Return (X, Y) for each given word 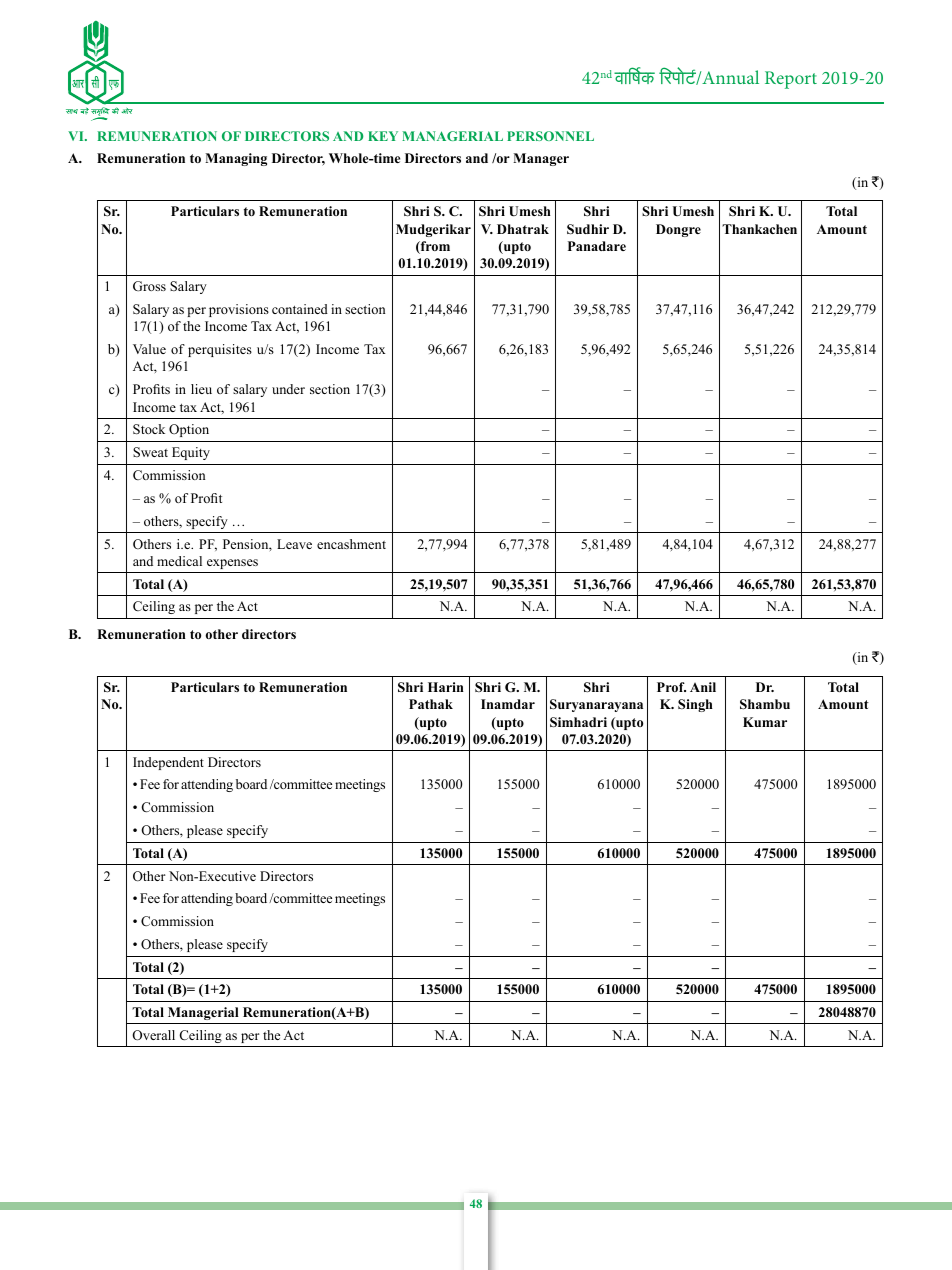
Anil (703, 687)
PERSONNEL (550, 136)
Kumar (765, 722)
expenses (232, 564)
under (288, 389)
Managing (236, 159)
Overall (153, 1035)
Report (791, 80)
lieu (201, 389)
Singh (695, 705)
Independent (168, 763)
